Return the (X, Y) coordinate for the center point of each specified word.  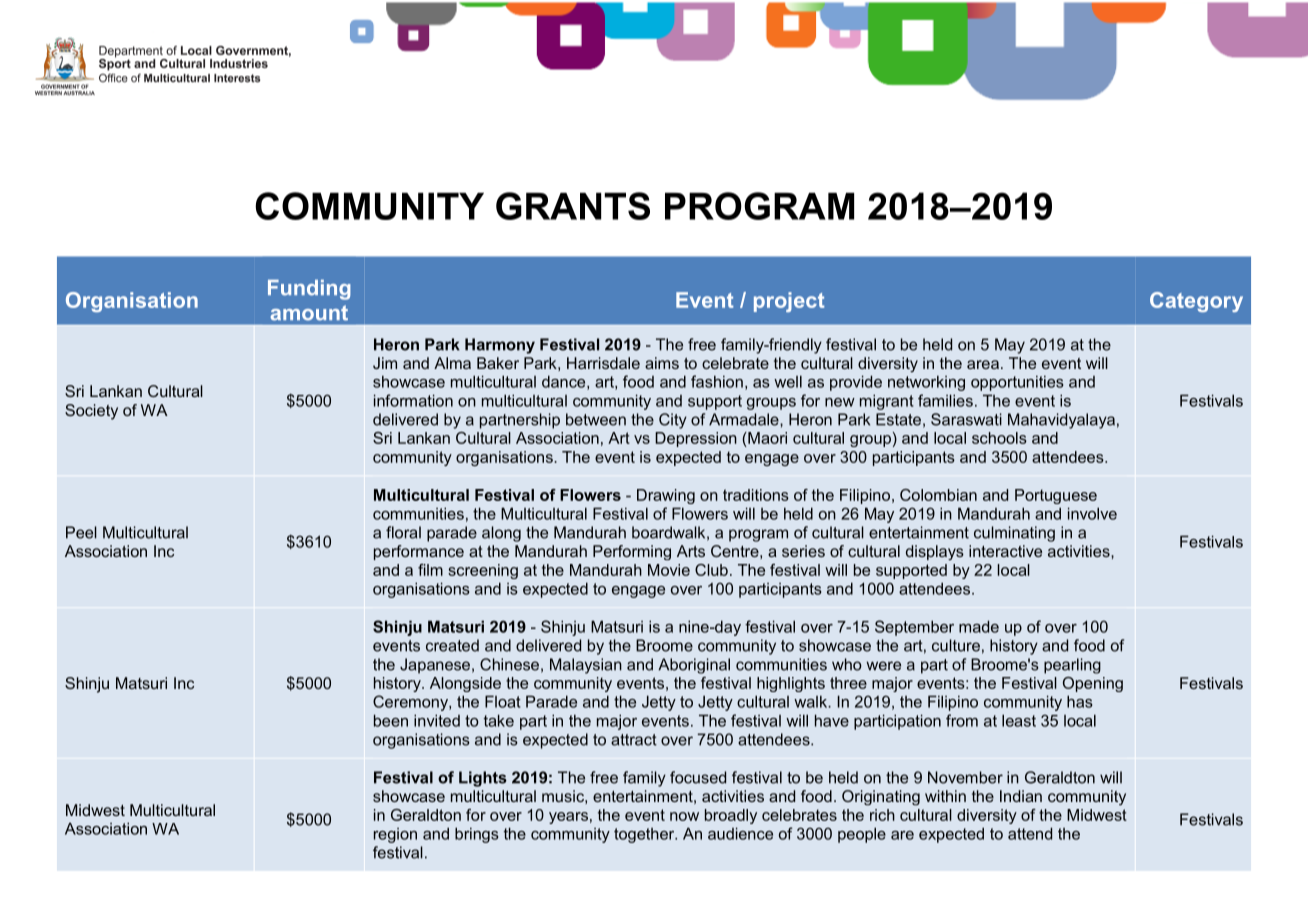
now (684, 816)
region (395, 835)
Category (1196, 302)
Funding (309, 290)
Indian (1021, 796)
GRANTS (573, 206)
